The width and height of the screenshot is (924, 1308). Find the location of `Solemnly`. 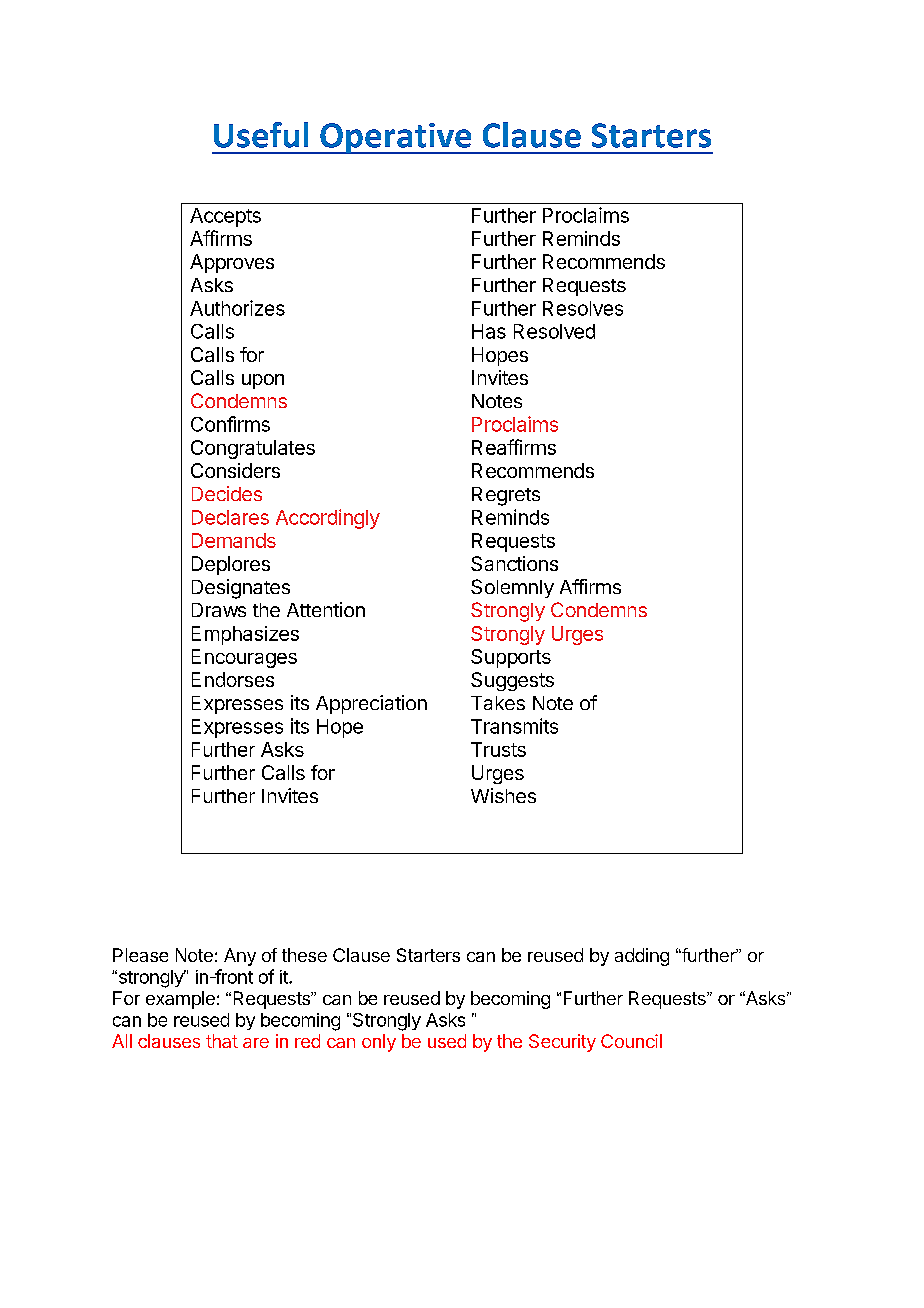

Solemnly is located at coordinates (512, 588).
